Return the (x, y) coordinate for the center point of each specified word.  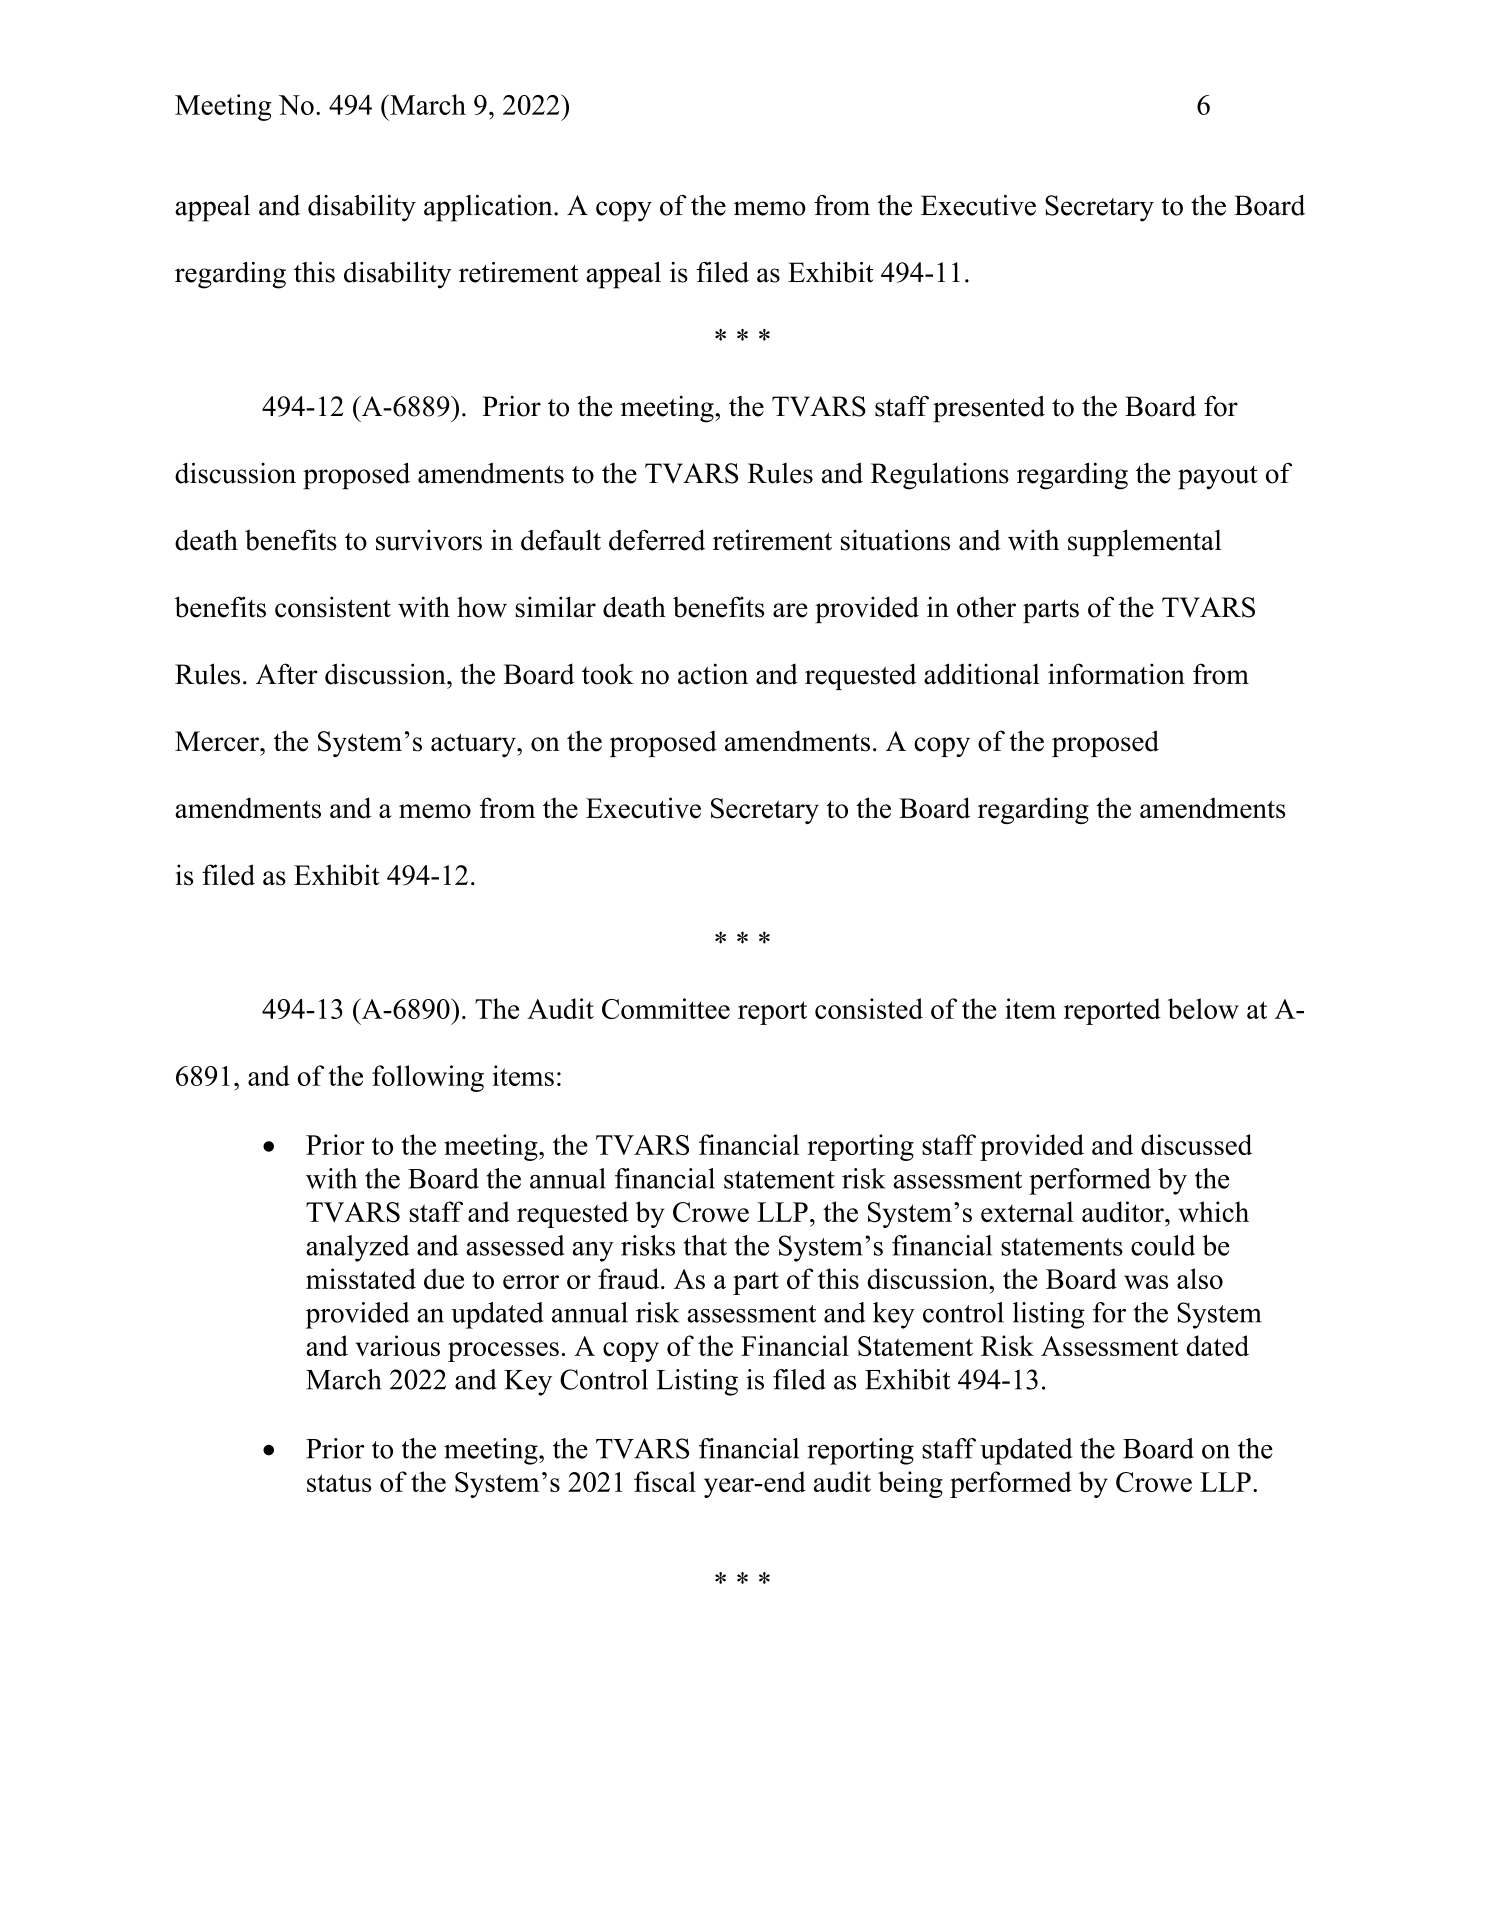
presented (989, 409)
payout (1218, 478)
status (339, 1483)
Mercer (218, 741)
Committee (666, 1008)
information (1116, 674)
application (489, 208)
